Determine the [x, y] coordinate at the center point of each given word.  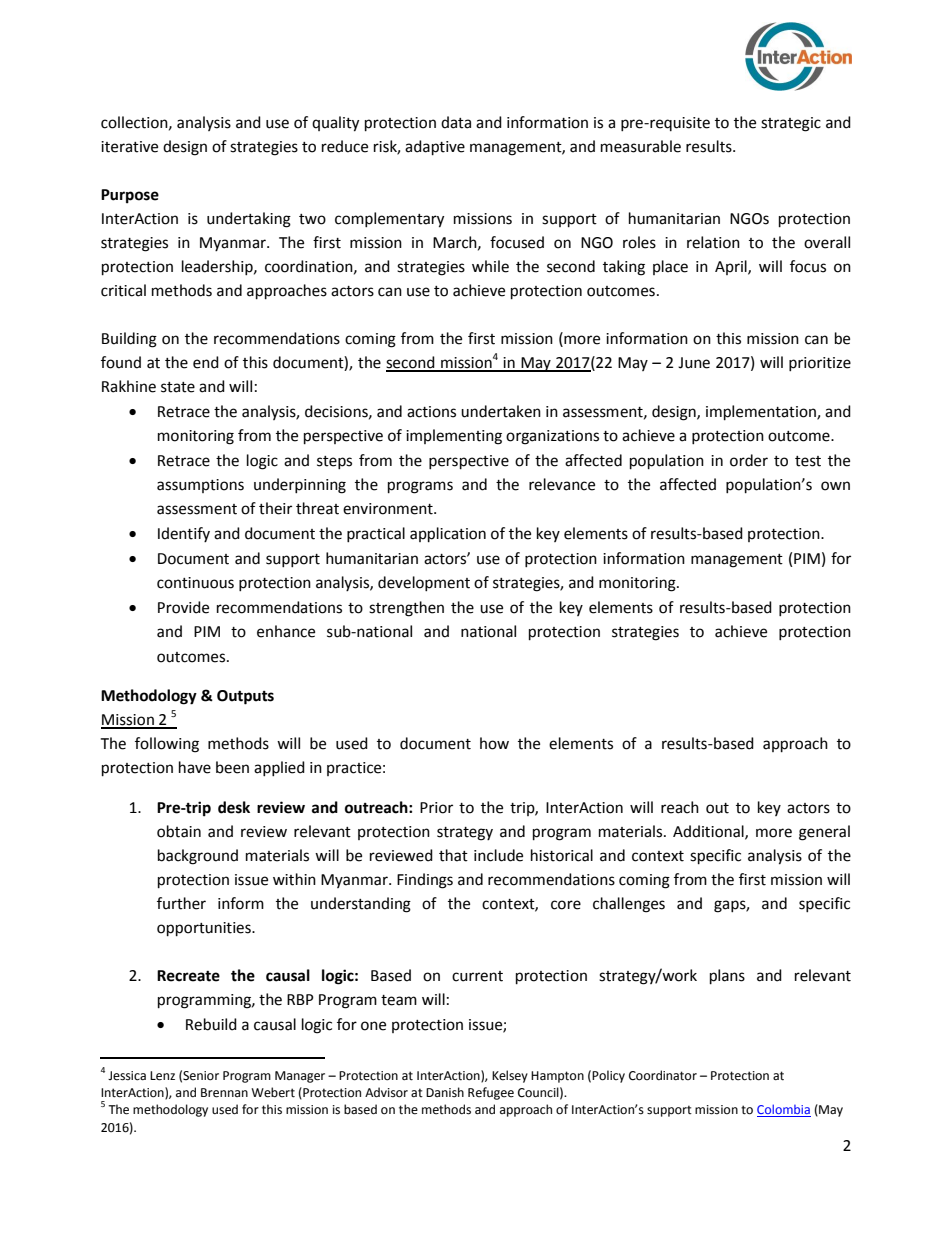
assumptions [200, 486]
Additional [709, 832]
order [749, 460]
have [195, 767]
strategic [791, 124]
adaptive [435, 148]
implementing [454, 437]
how [494, 743]
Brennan [224, 1093]
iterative [129, 147]
